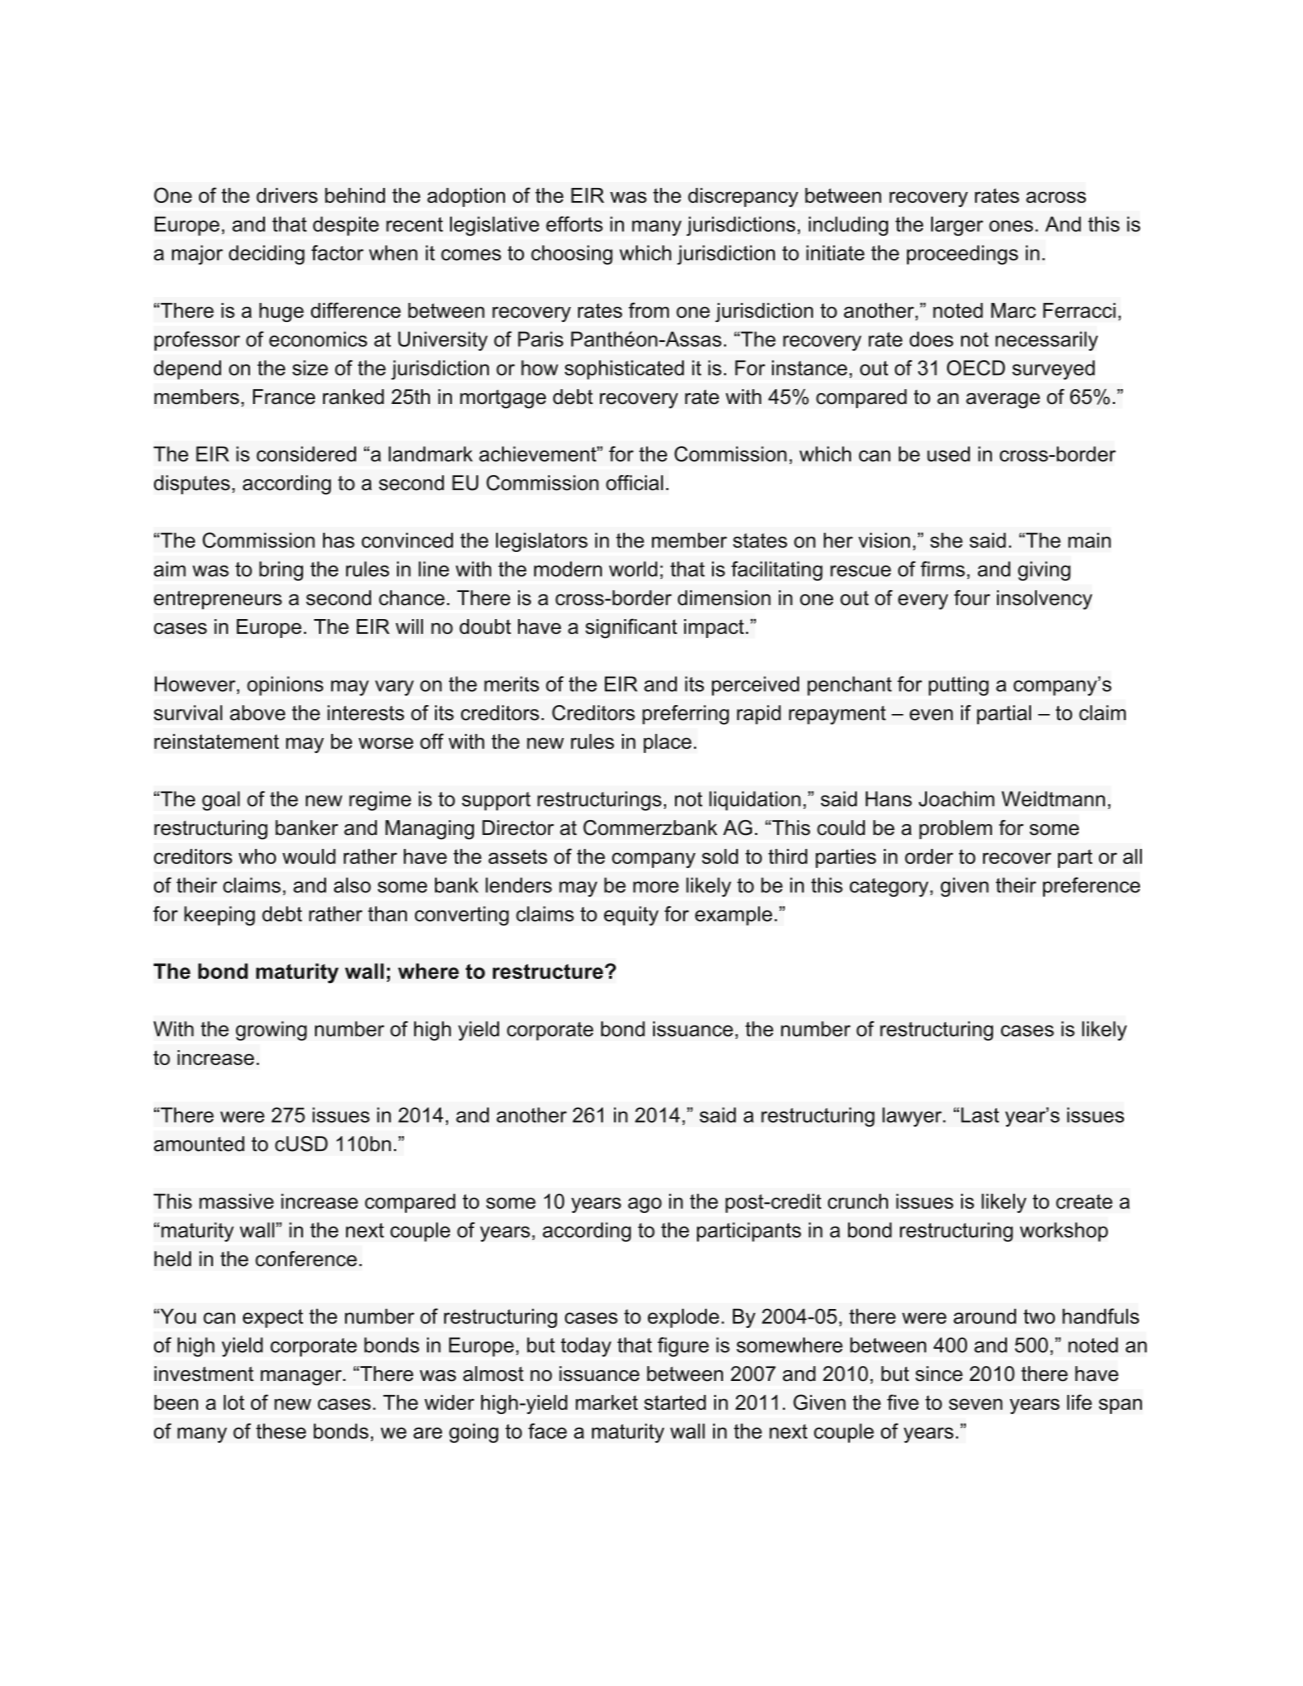  What do you see at coordinates (634, 483) in the document?
I see `official` at bounding box center [634, 483].
